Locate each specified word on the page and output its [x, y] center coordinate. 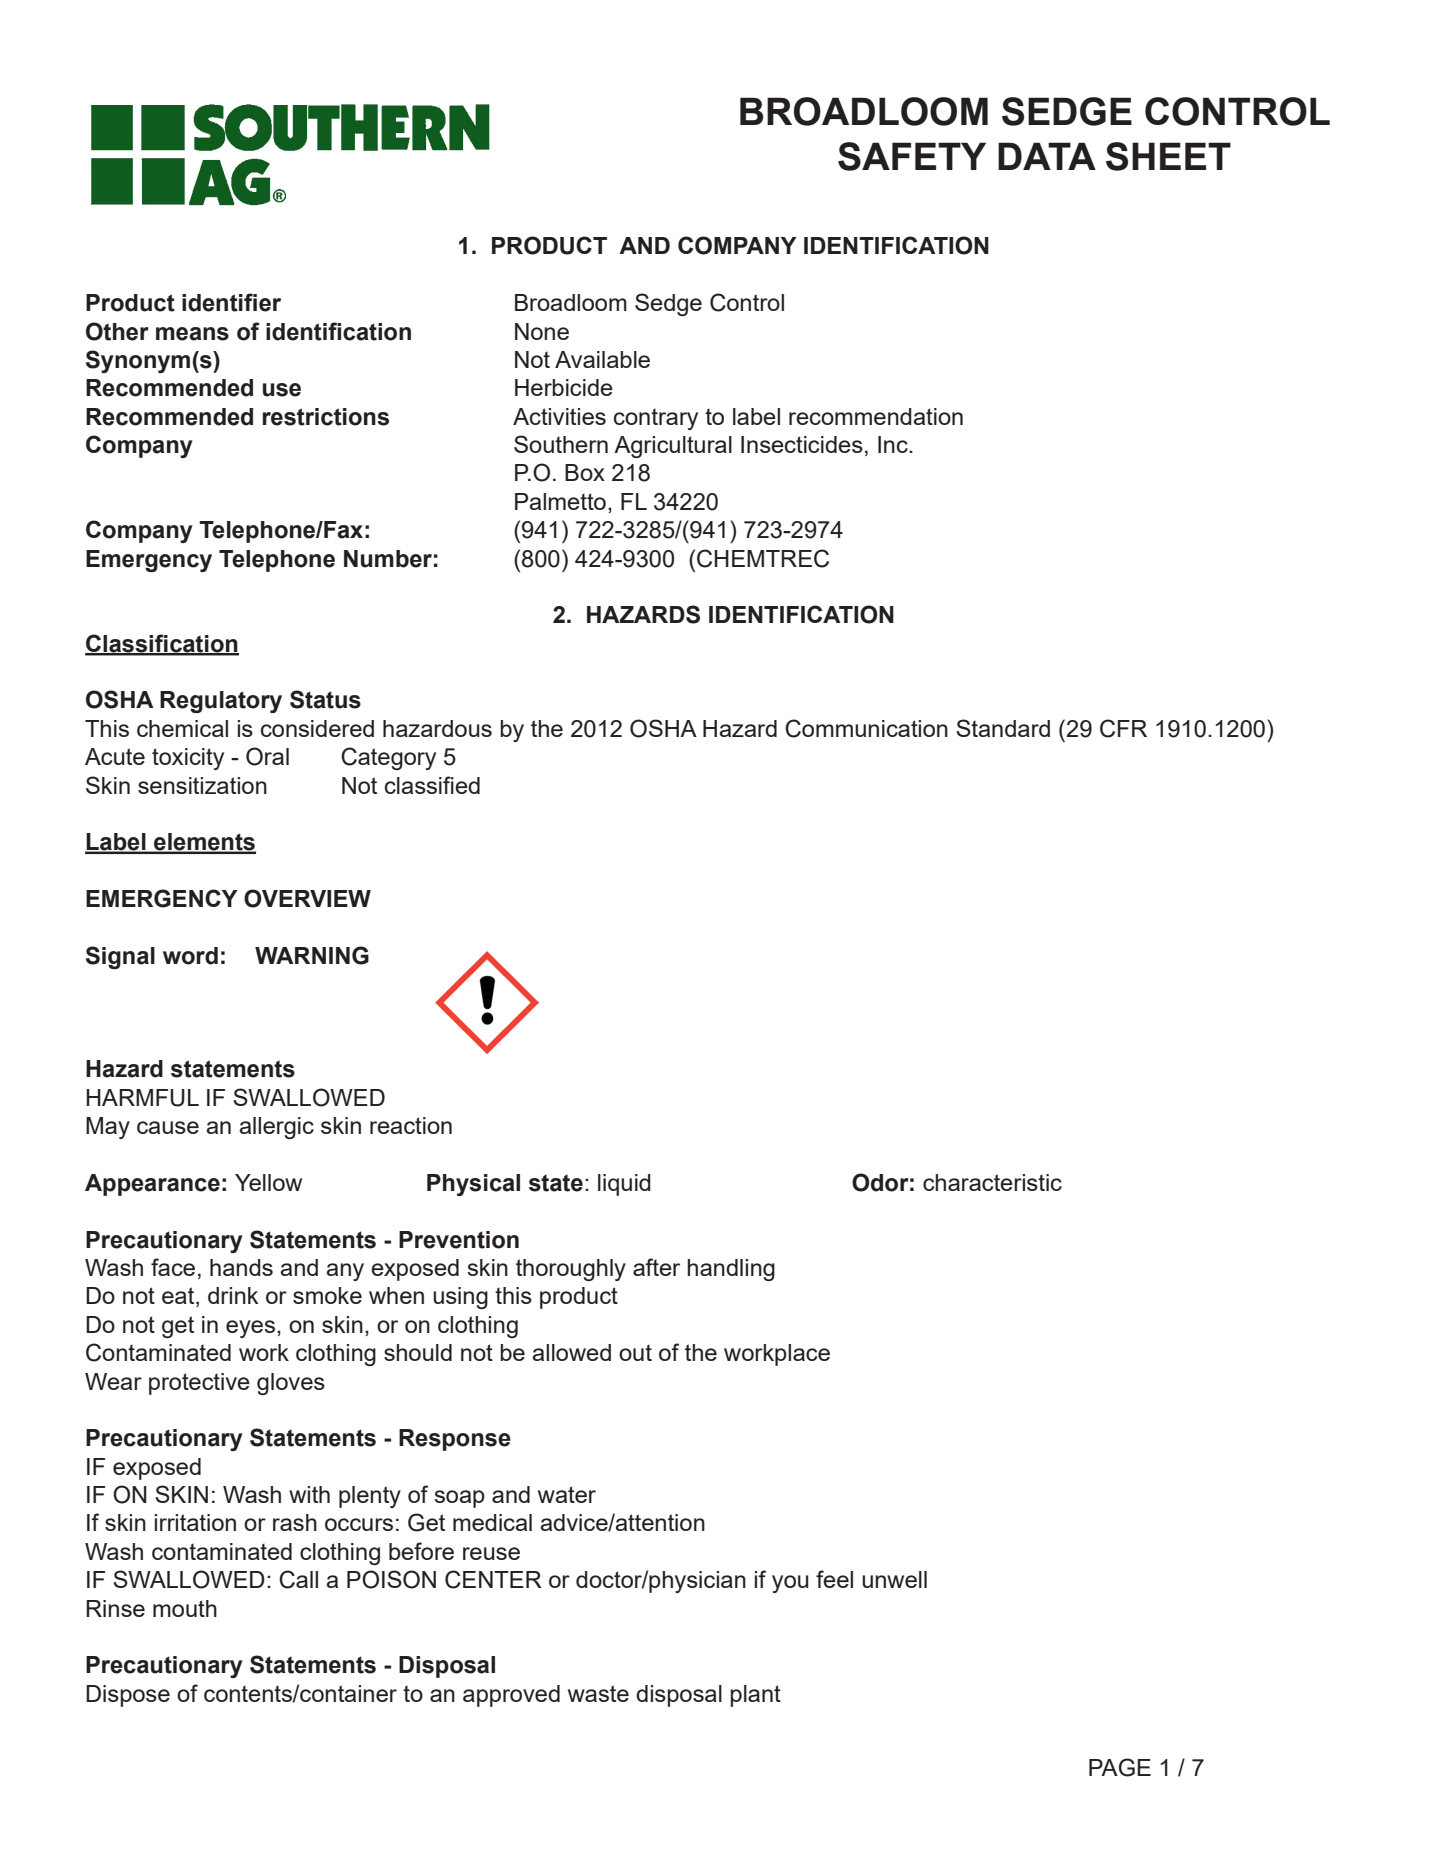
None [542, 331]
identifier [231, 302]
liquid [624, 1185]
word [190, 956]
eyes [250, 1329]
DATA [1047, 156]
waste [598, 1693]
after [656, 1267]
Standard [1003, 728]
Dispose [128, 1696]
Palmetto [560, 501]
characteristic [992, 1182]
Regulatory [221, 702]
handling [731, 1270]
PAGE [1120, 1767]
